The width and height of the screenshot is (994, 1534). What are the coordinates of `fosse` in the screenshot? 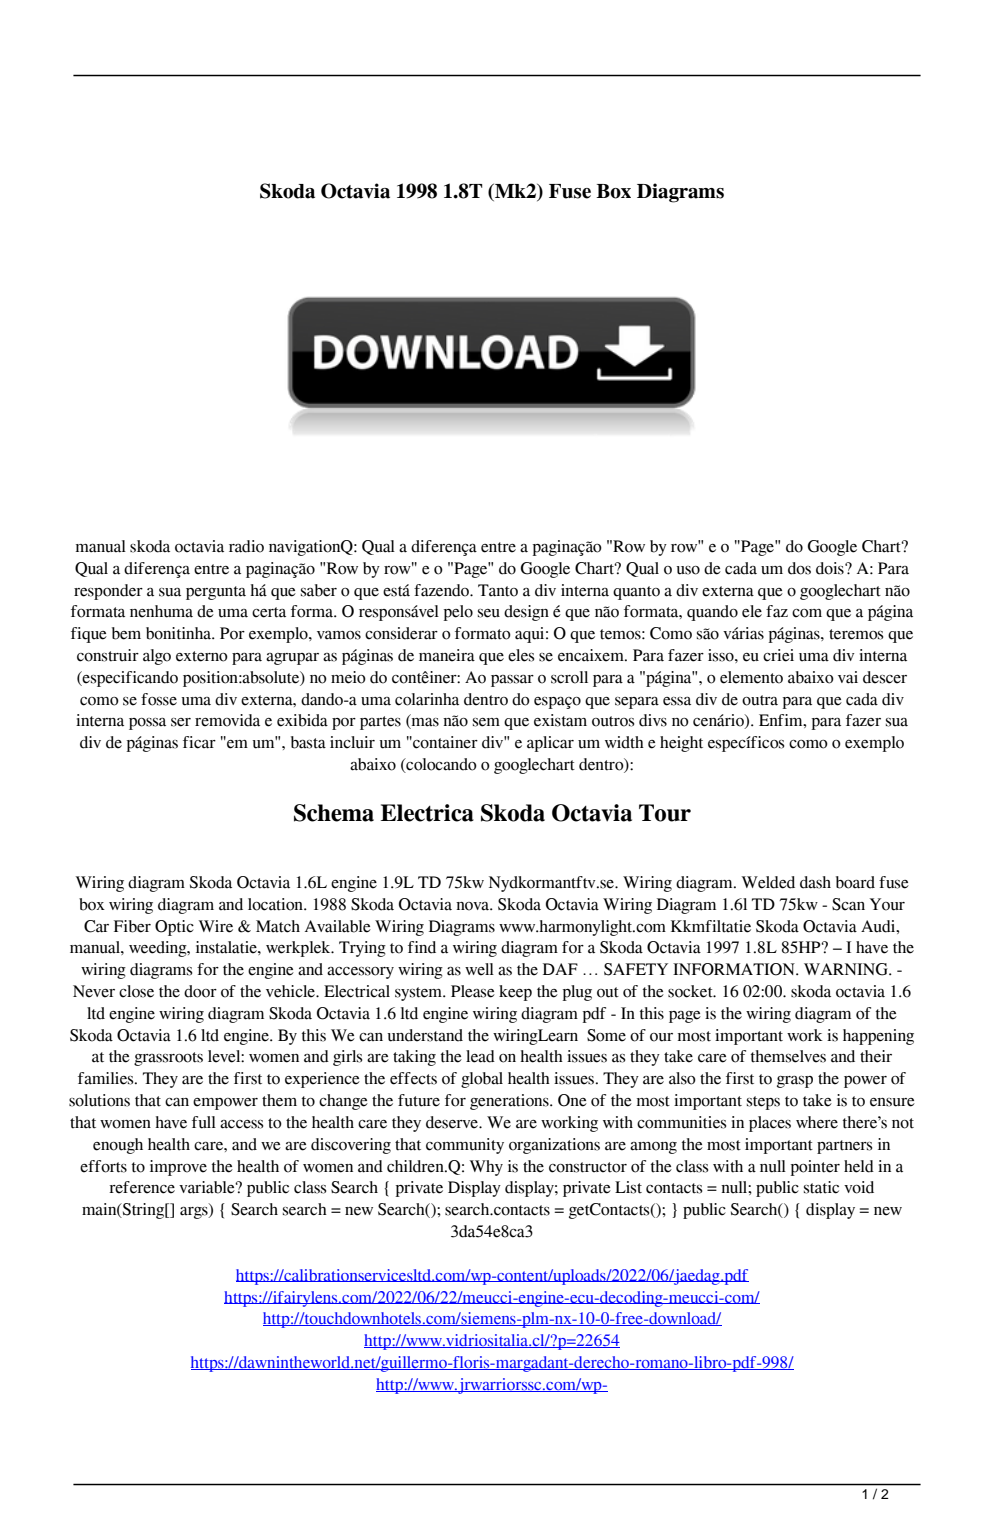 It's located at (159, 699).
